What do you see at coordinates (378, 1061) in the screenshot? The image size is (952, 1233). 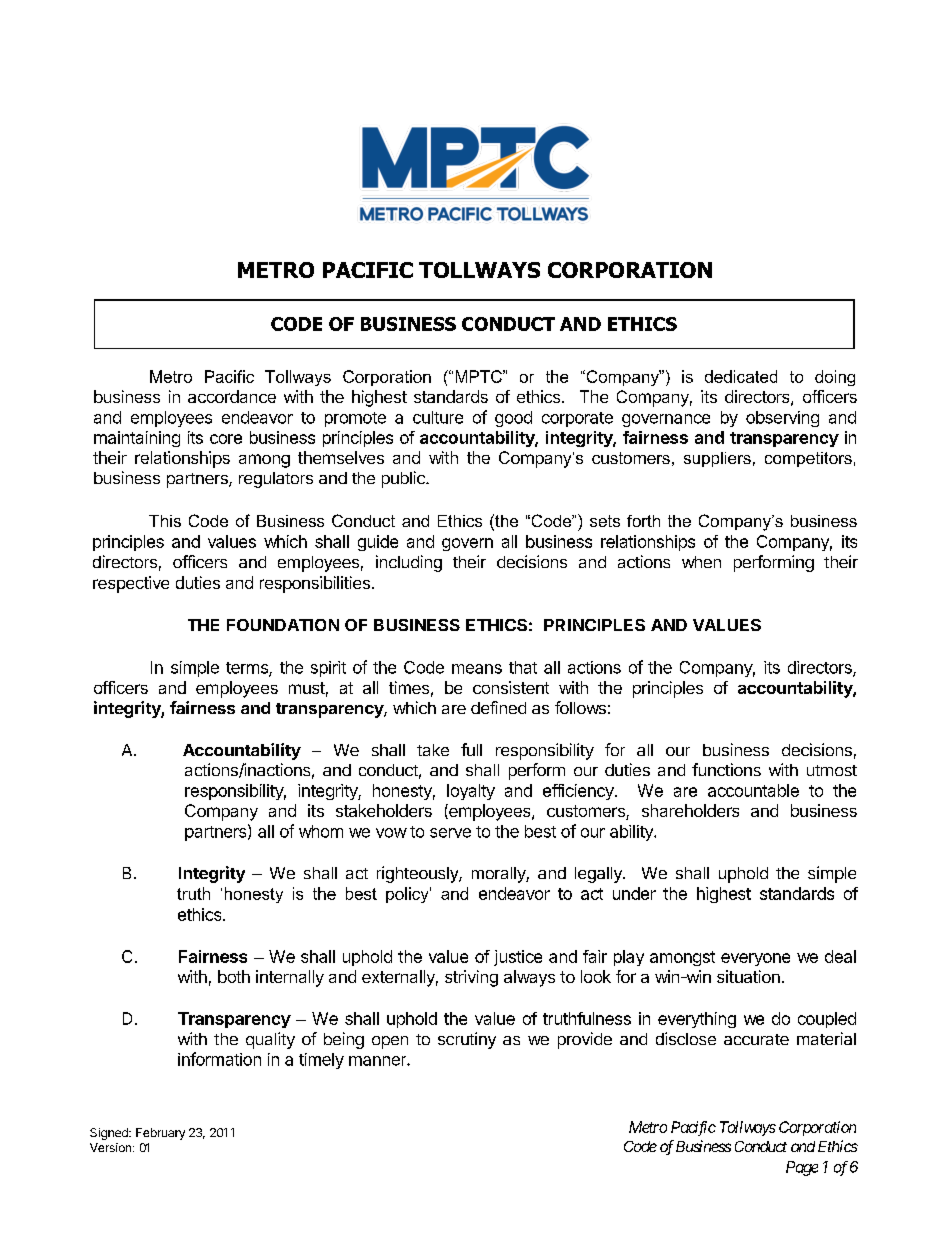 I see `manner` at bounding box center [378, 1061].
